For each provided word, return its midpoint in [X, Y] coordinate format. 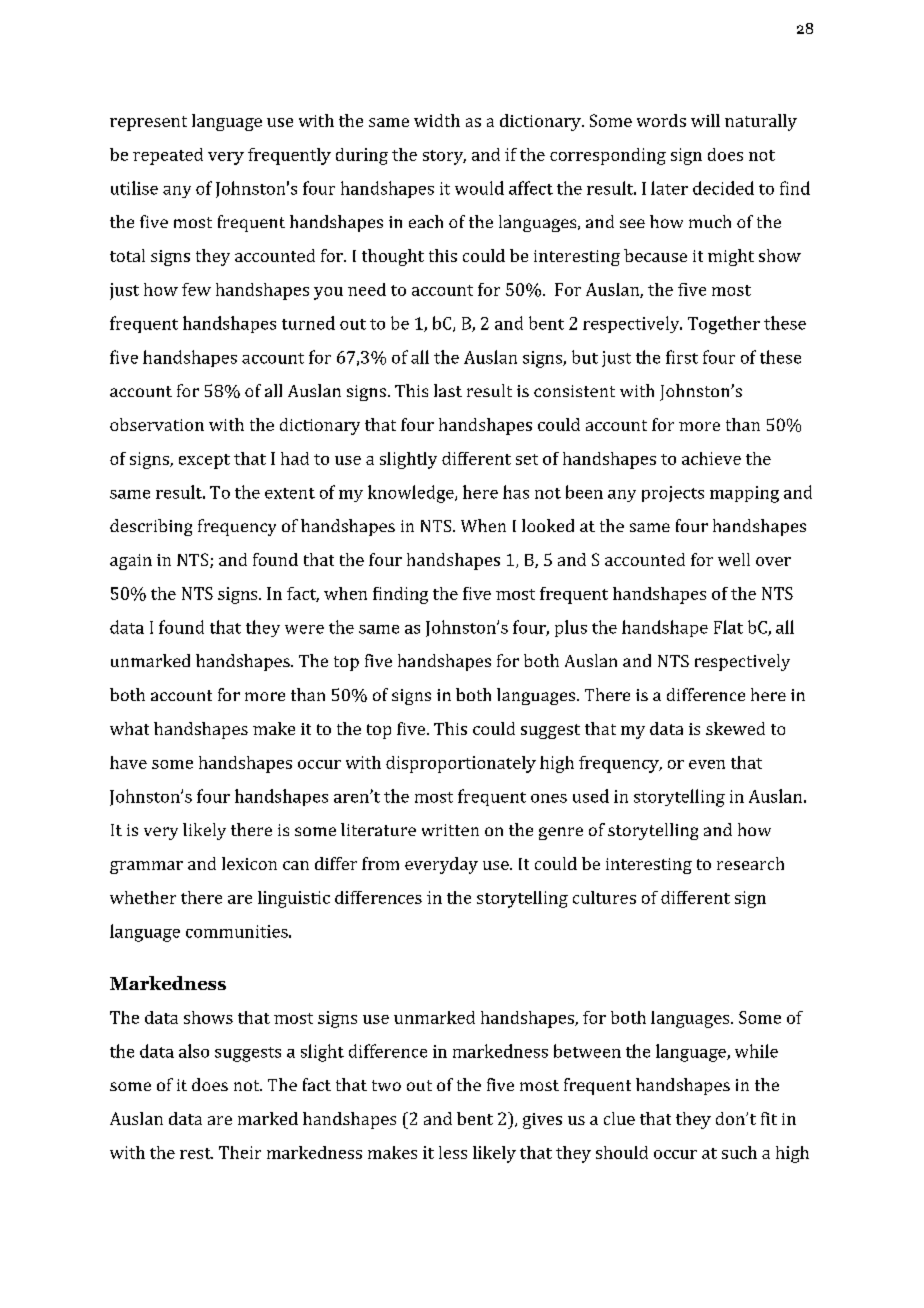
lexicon [249, 863]
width [437, 120]
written [450, 830]
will [705, 120]
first [682, 357]
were [304, 629]
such [739, 1152]
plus [571, 628]
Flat [728, 627]
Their [240, 1152]
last [448, 390]
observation [157, 424]
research [750, 863]
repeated [168, 156]
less [453, 1152]
